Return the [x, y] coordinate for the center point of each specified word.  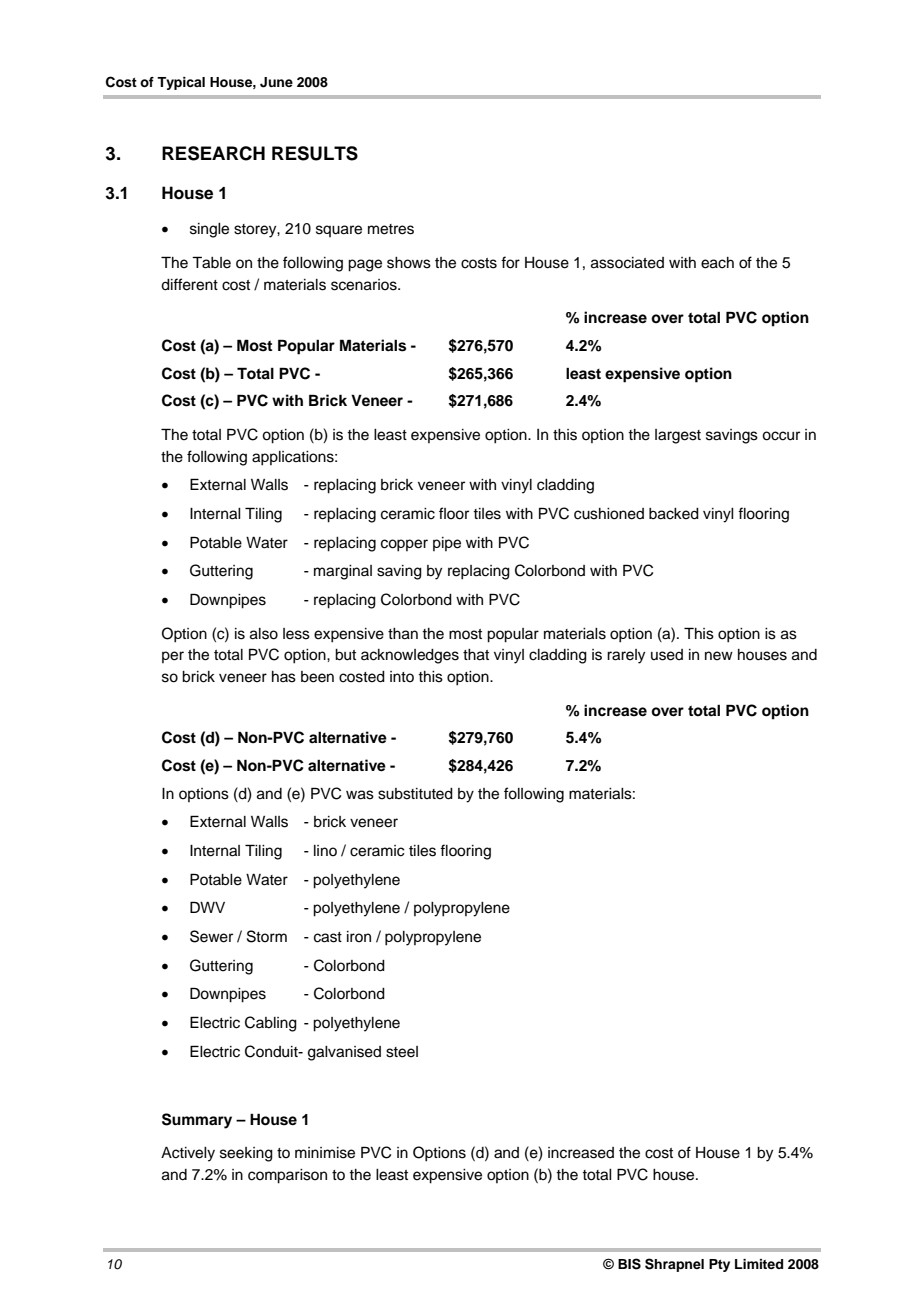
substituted [415, 794]
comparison [287, 1176]
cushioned [609, 514]
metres [391, 229]
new [719, 656]
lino [325, 850]
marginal [343, 572]
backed [674, 514]
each [717, 263]
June [276, 82]
